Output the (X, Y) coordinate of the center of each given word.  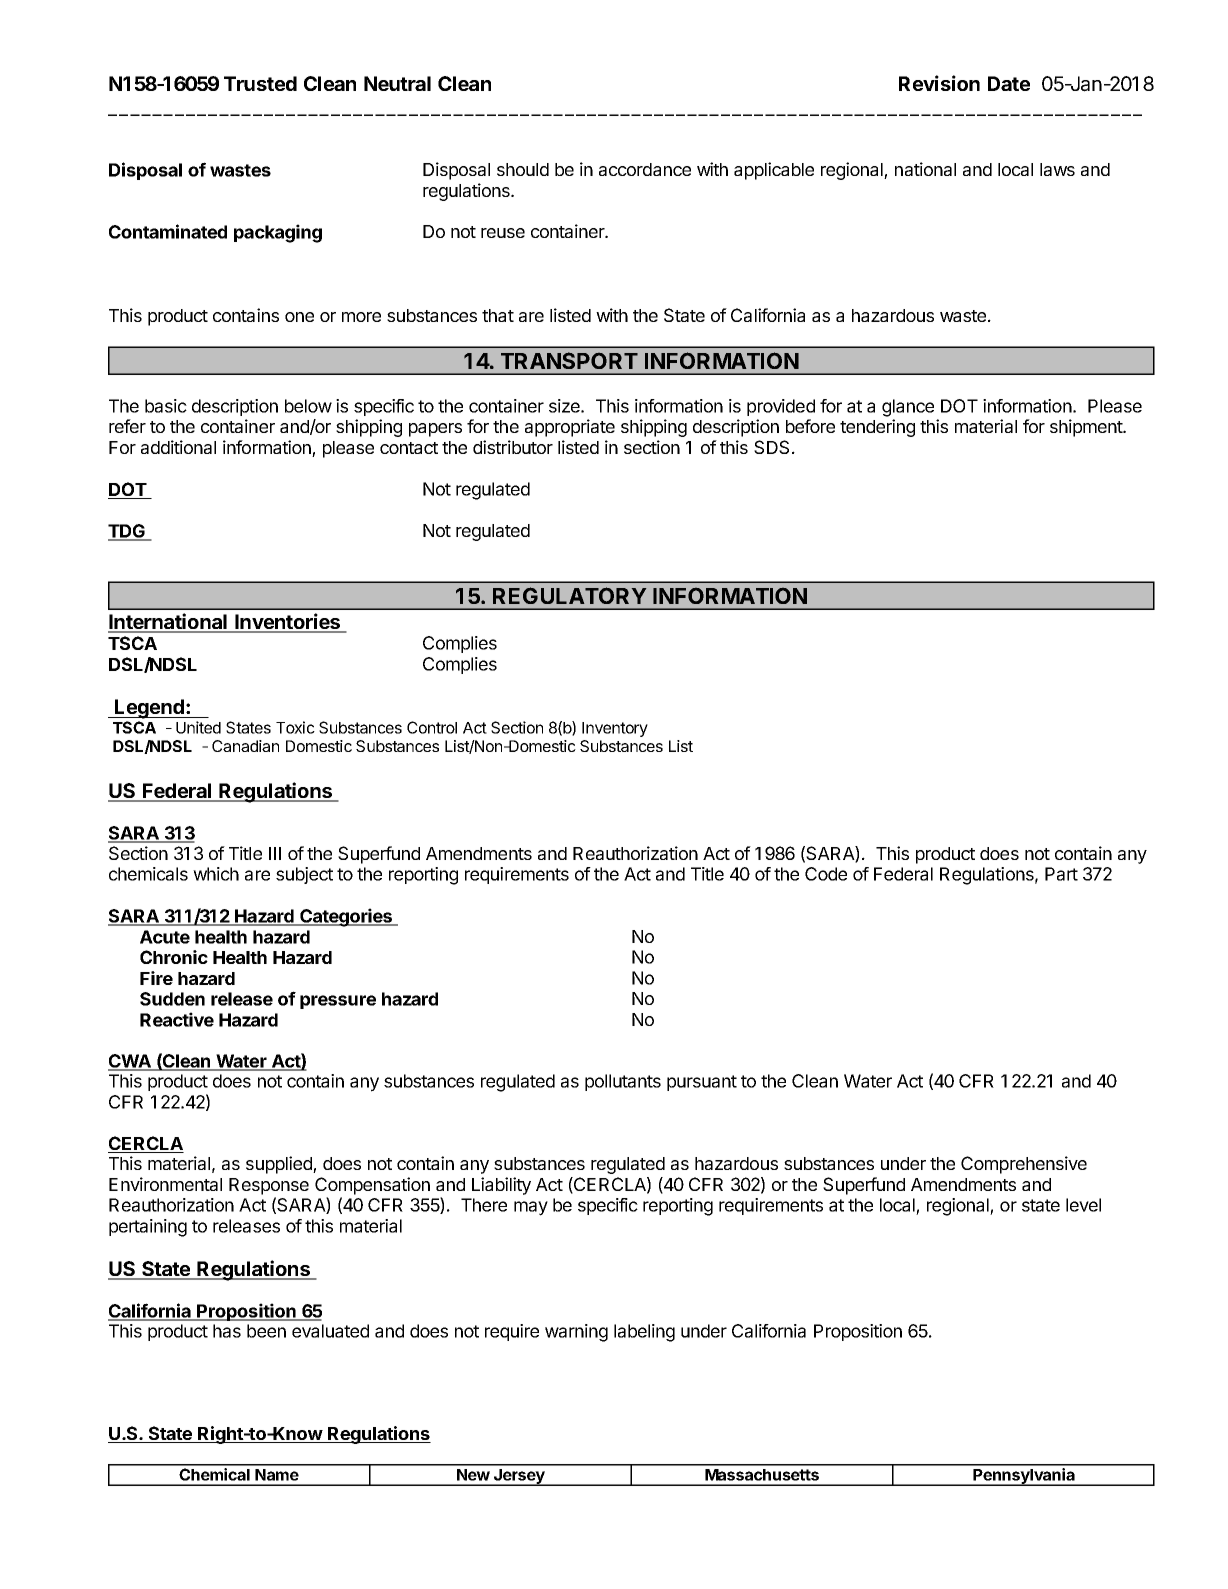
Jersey (519, 1477)
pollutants (623, 1082)
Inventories (288, 622)
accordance (645, 169)
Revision (939, 83)
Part (1061, 874)
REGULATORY (569, 595)
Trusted (260, 83)
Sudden (172, 999)
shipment (1087, 428)
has (227, 1331)
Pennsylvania (1024, 1477)
